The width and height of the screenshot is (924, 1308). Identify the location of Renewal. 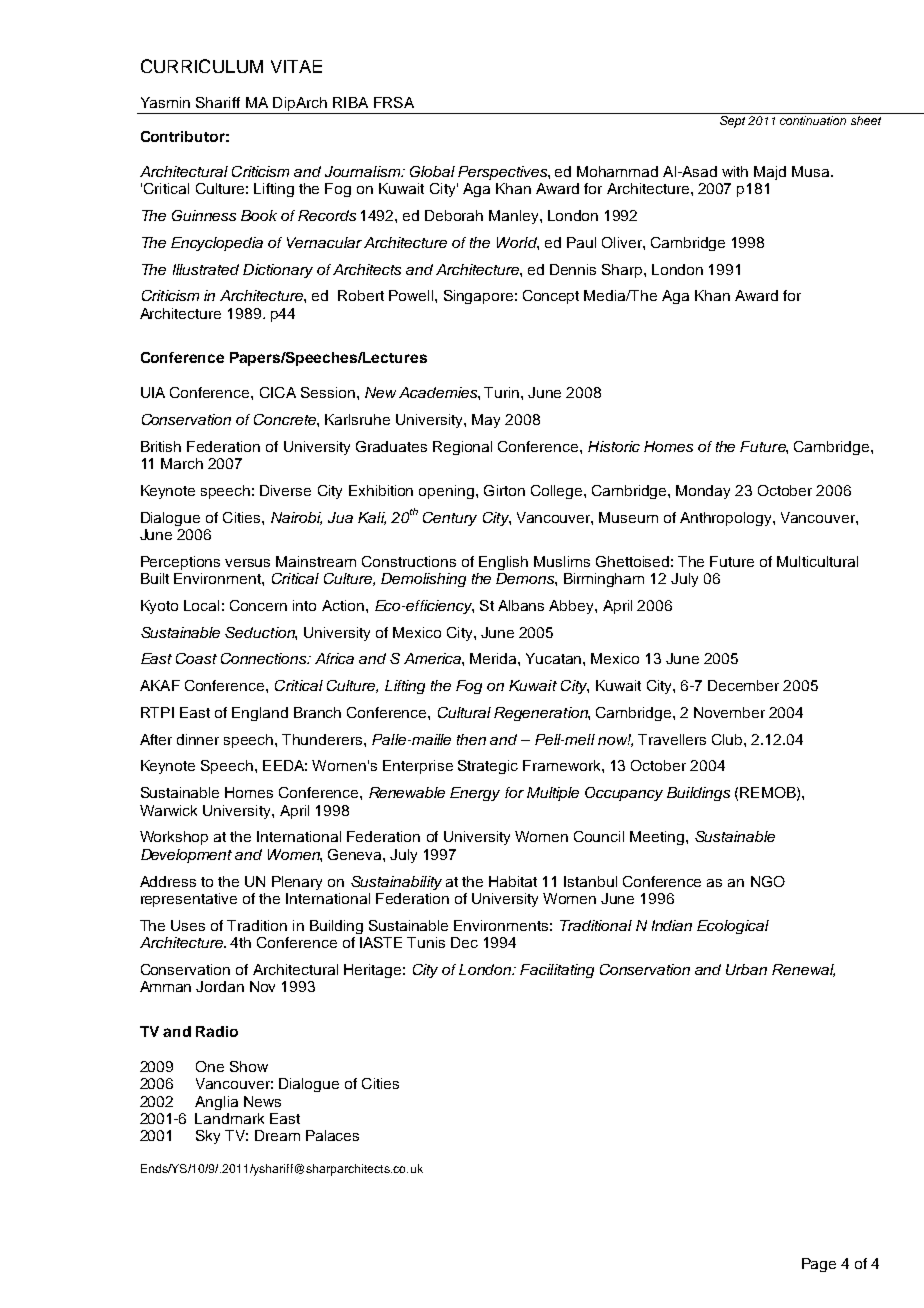
(803, 970).
